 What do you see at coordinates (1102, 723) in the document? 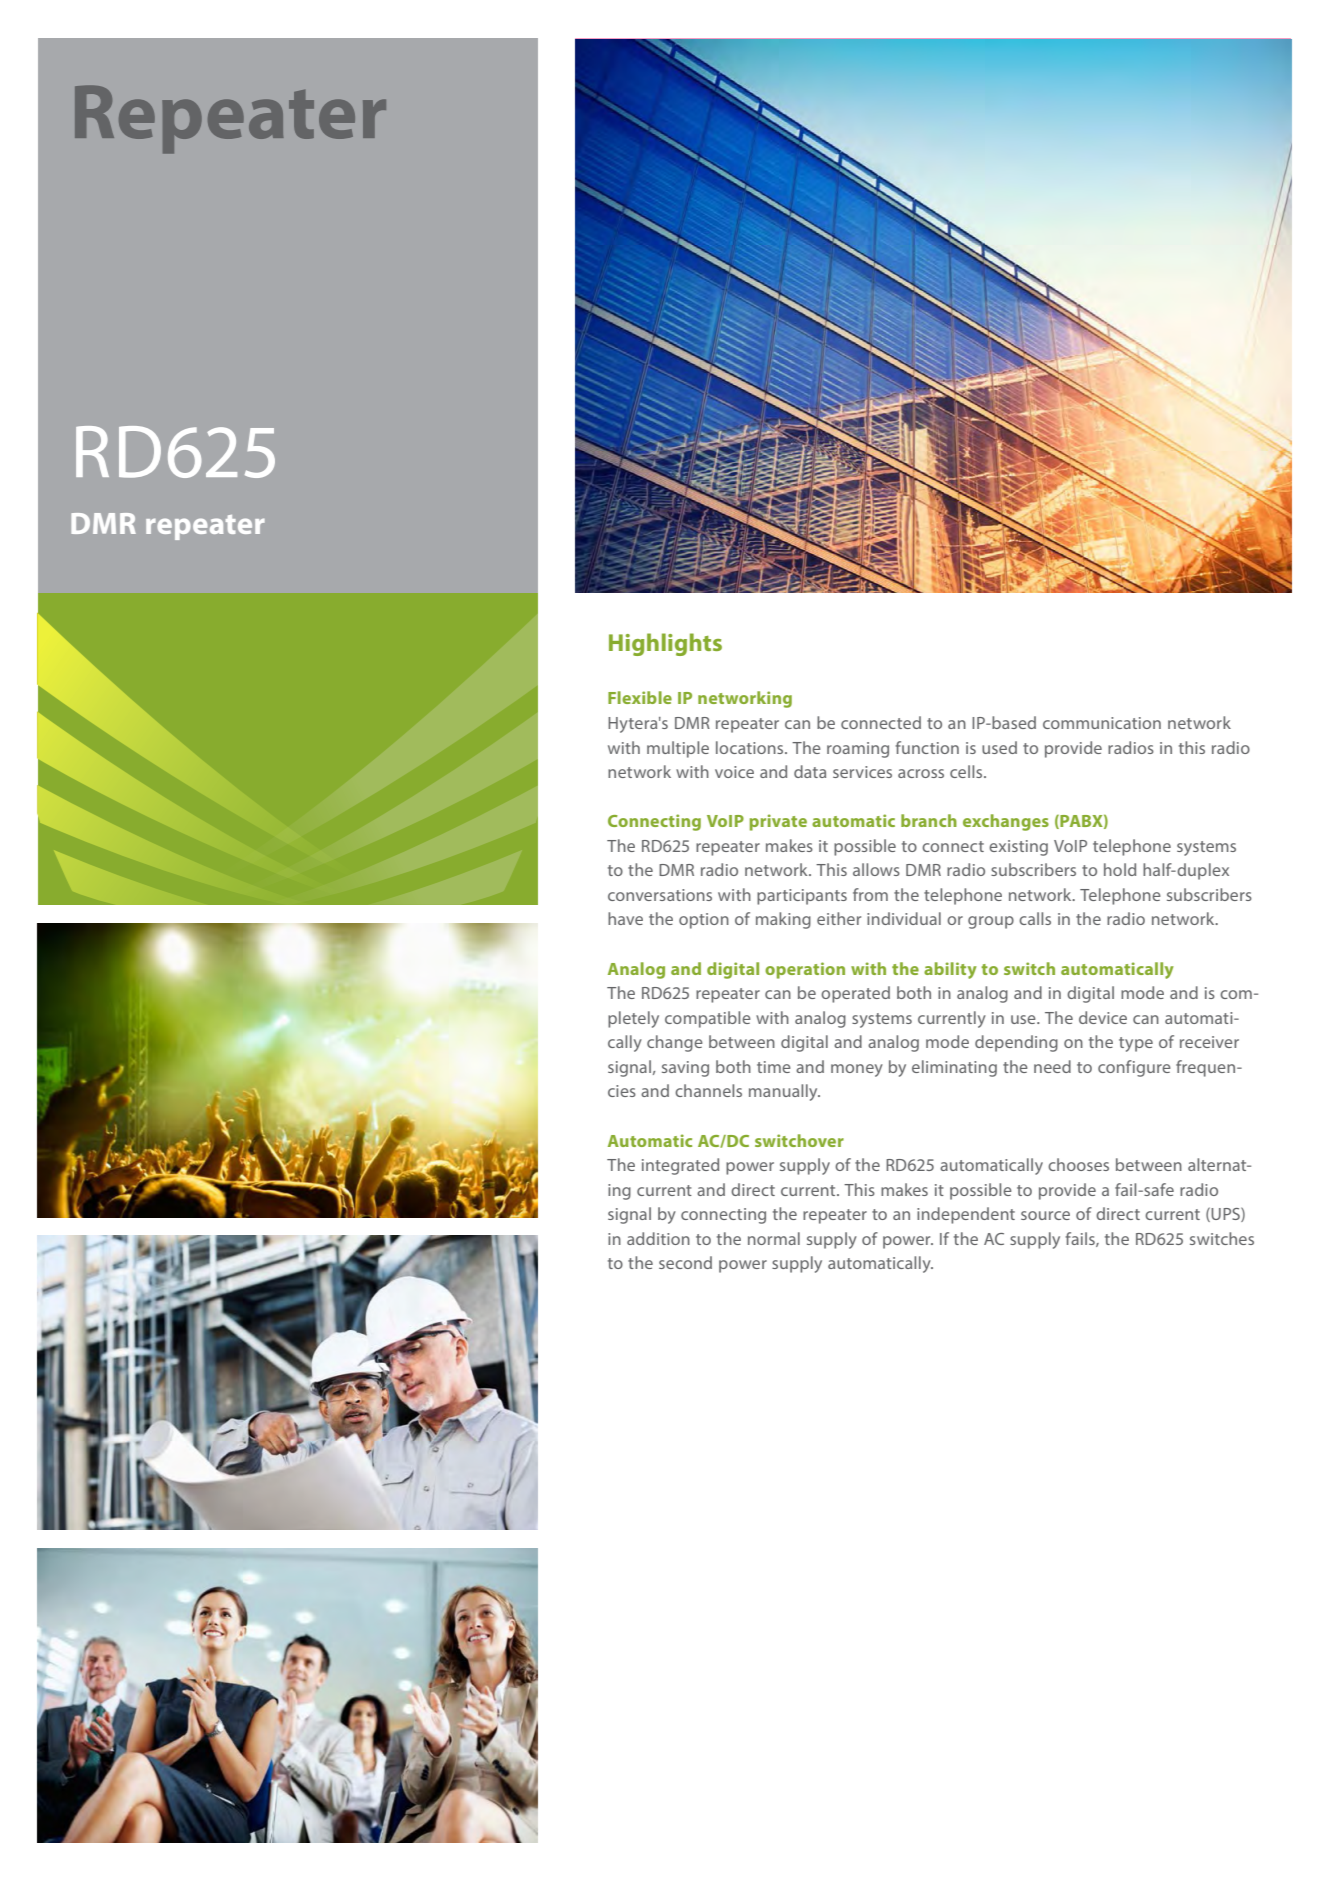
I see `communication` at bounding box center [1102, 723].
